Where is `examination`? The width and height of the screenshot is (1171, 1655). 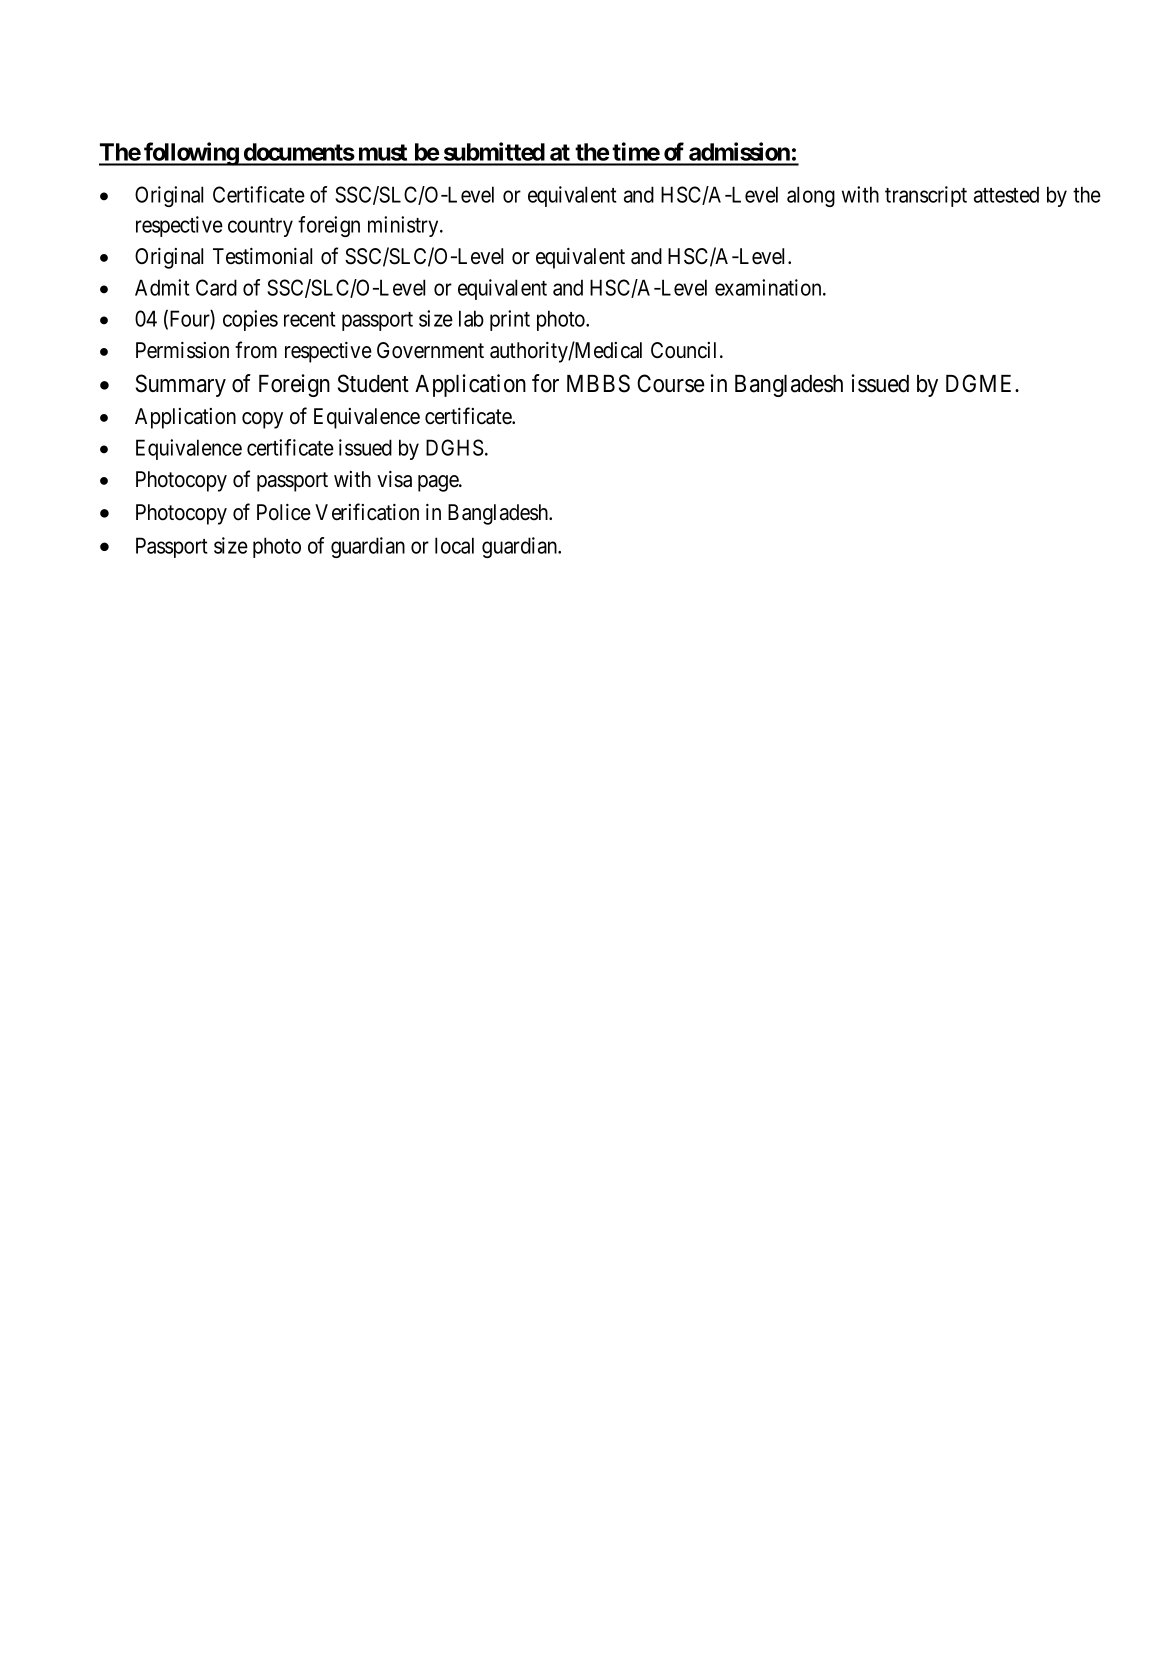 examination is located at coordinates (769, 287).
